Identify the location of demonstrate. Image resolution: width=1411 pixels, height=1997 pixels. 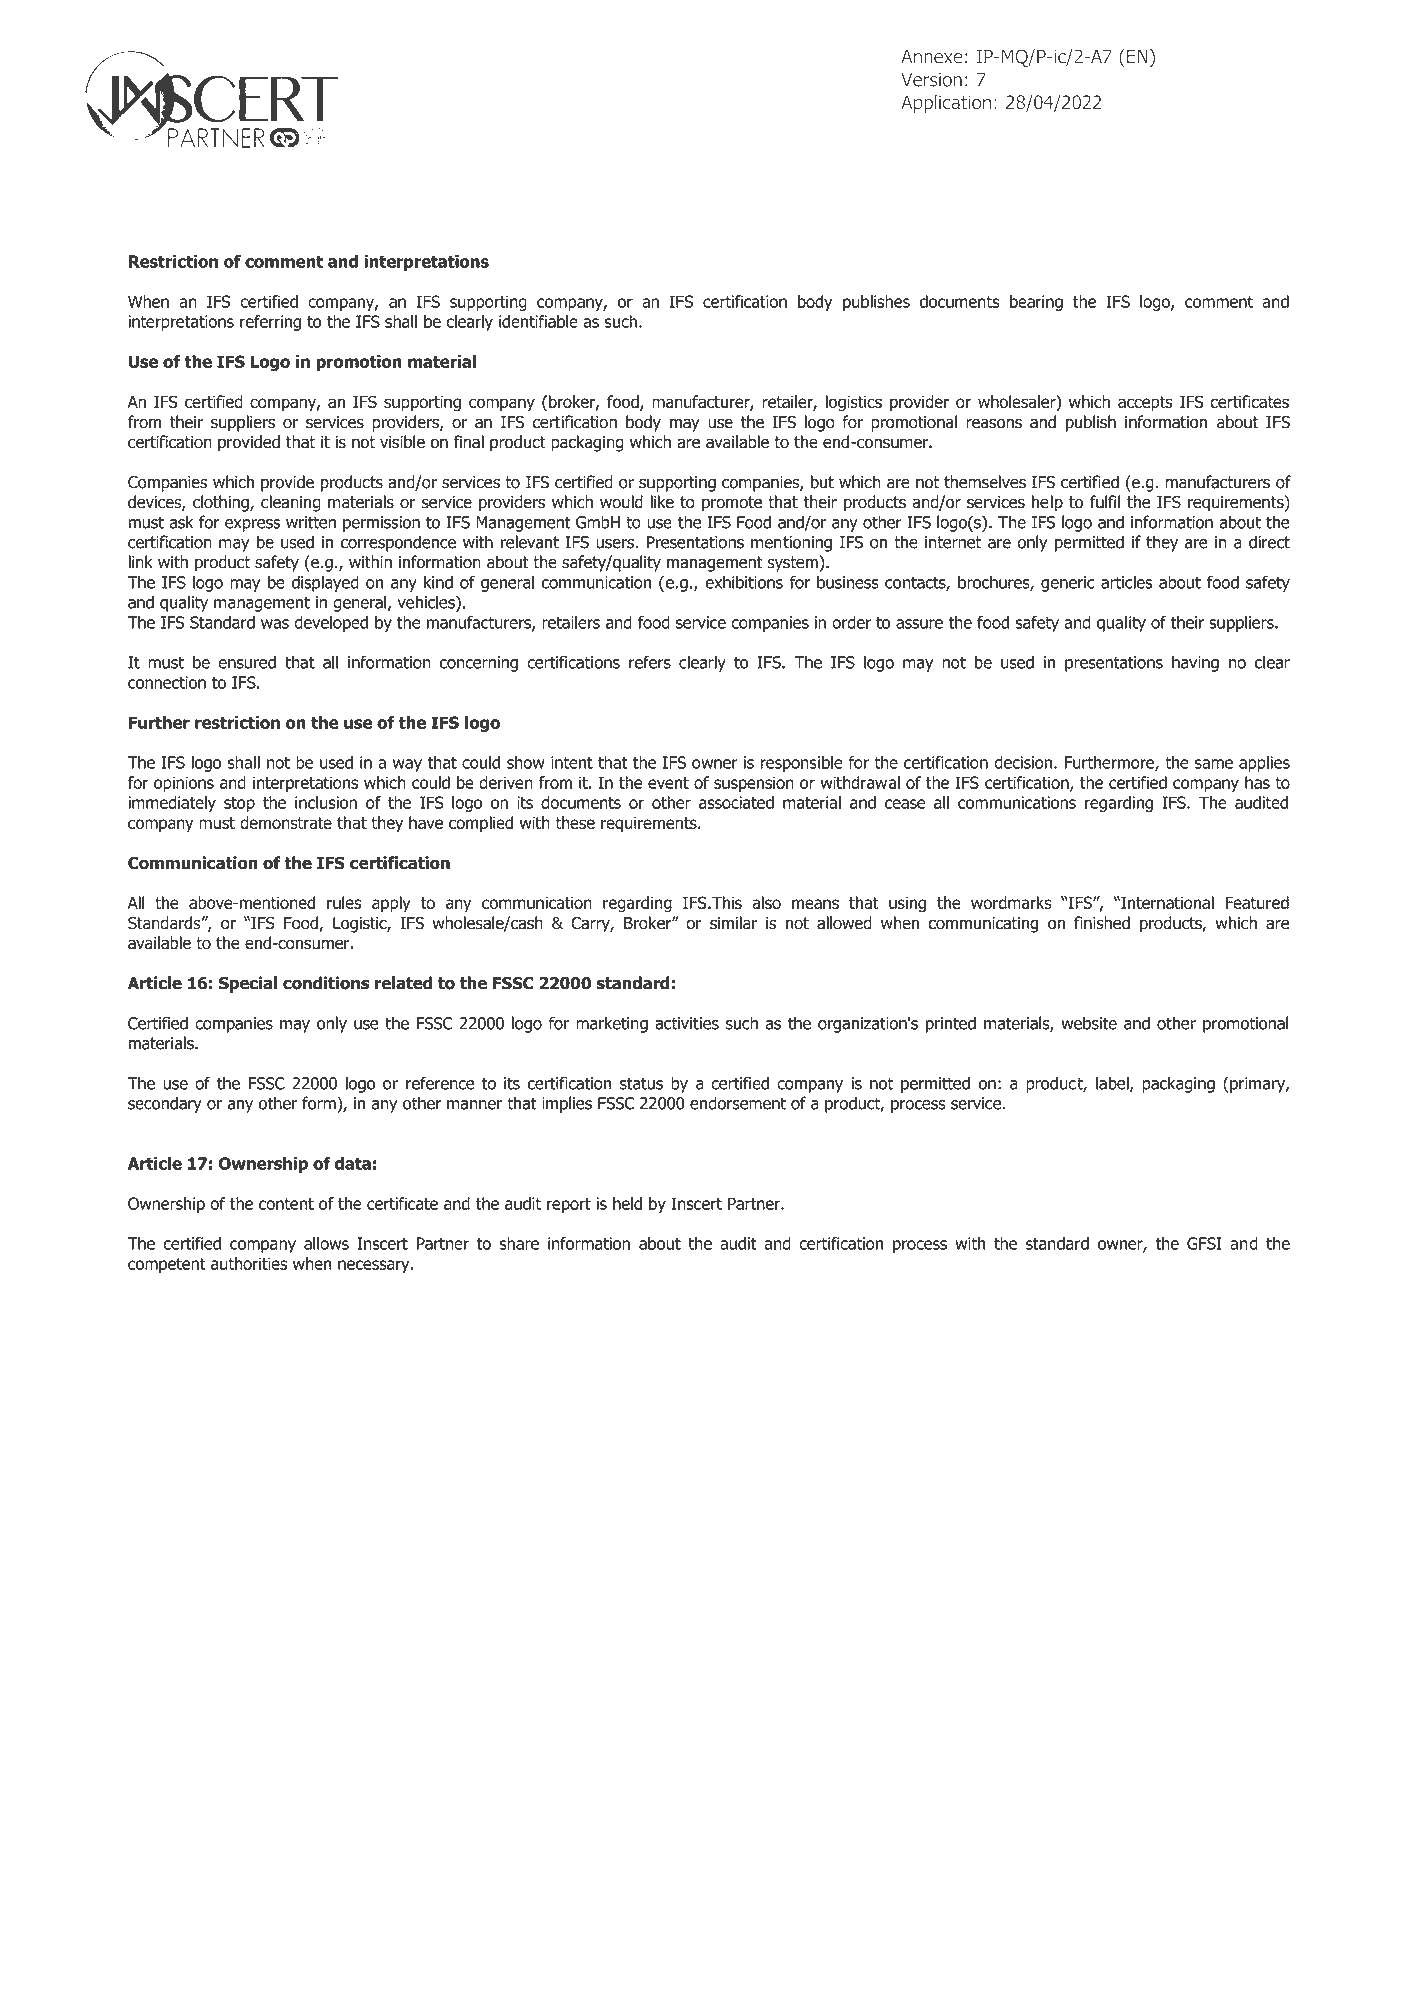
(286, 822).
